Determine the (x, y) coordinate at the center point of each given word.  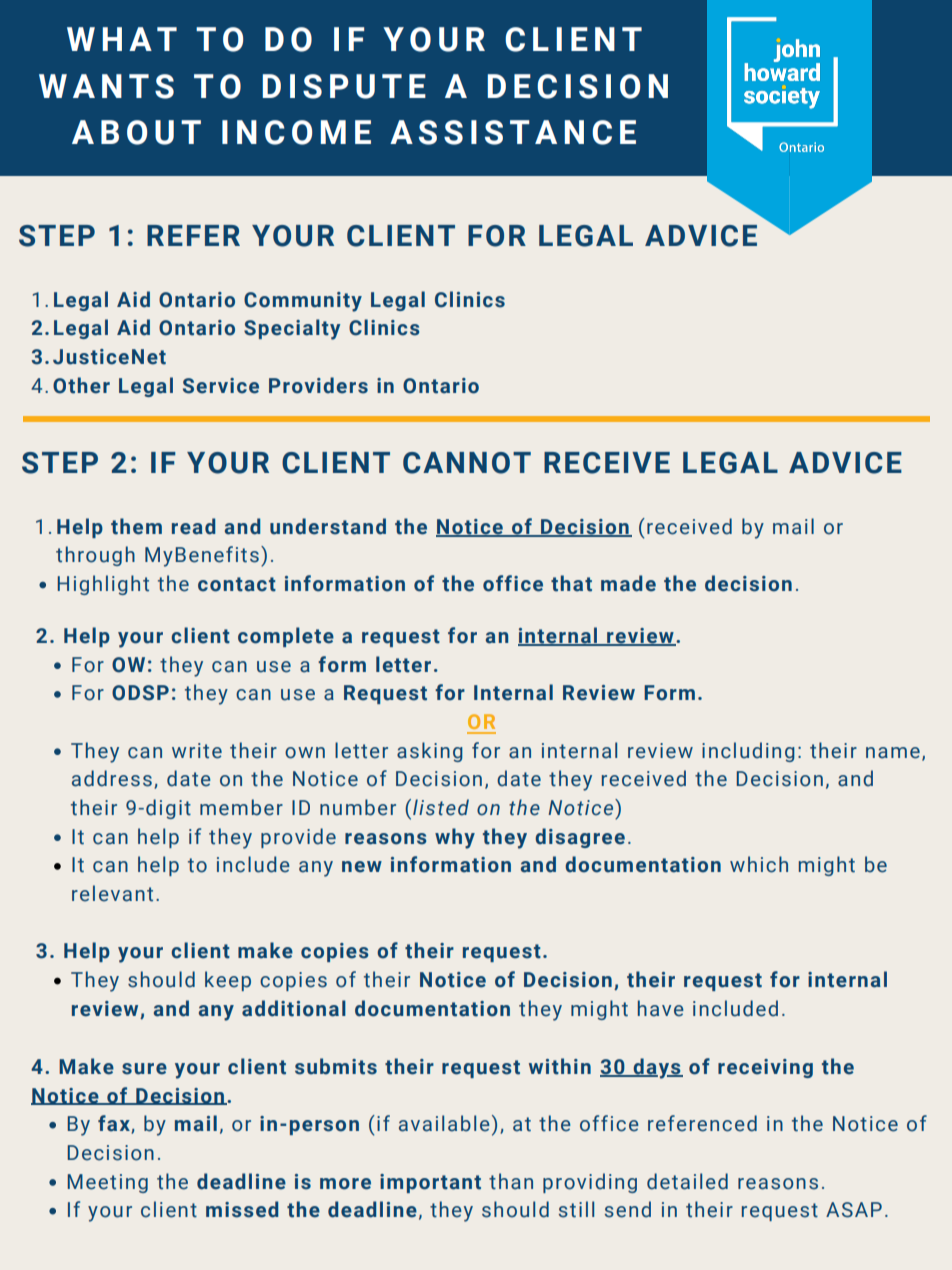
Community (303, 302)
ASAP (854, 1210)
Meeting (107, 1183)
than (511, 1181)
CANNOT (467, 463)
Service (221, 386)
